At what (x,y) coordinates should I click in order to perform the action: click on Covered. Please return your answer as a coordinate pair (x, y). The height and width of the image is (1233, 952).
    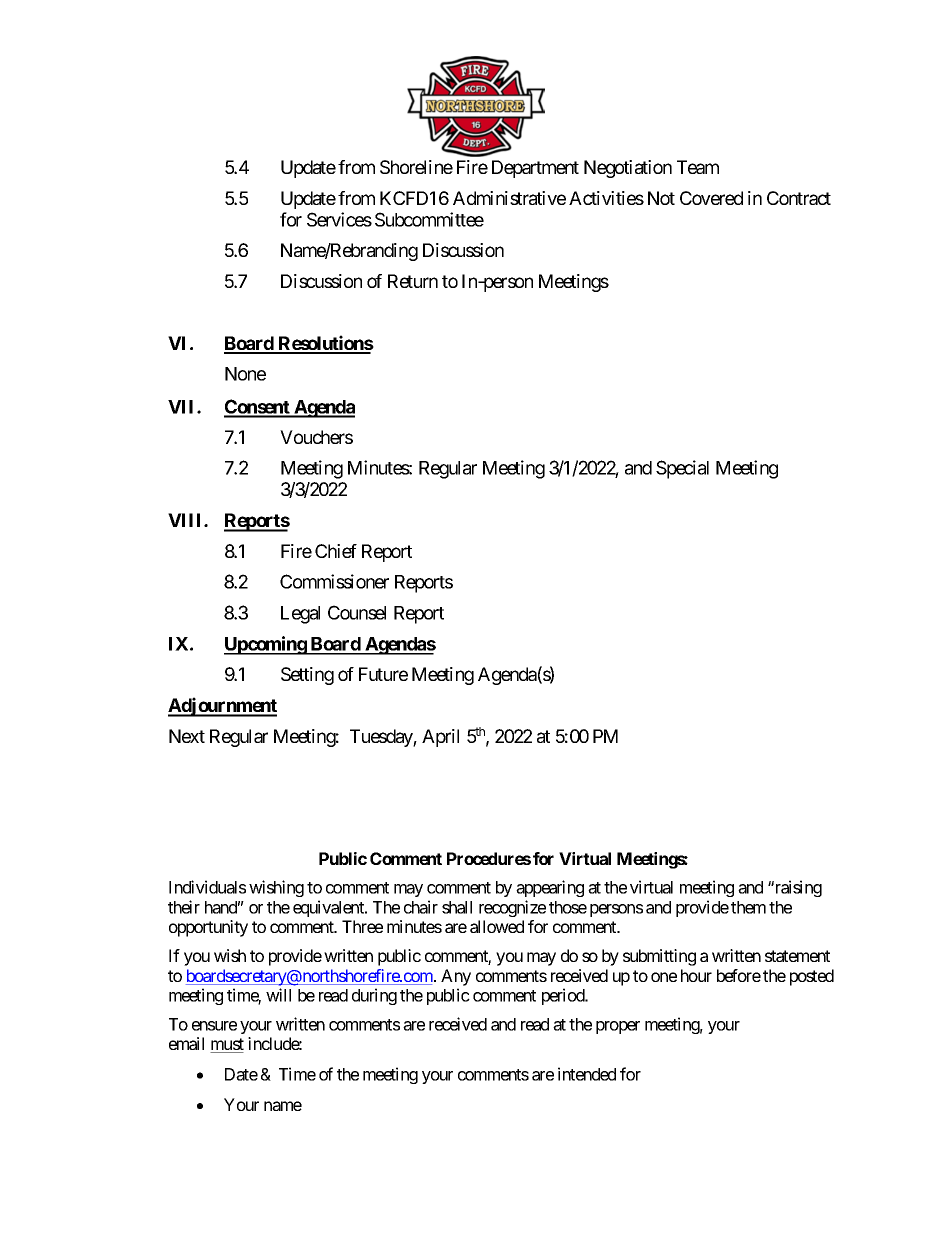
    Looking at the image, I should click on (711, 198).
